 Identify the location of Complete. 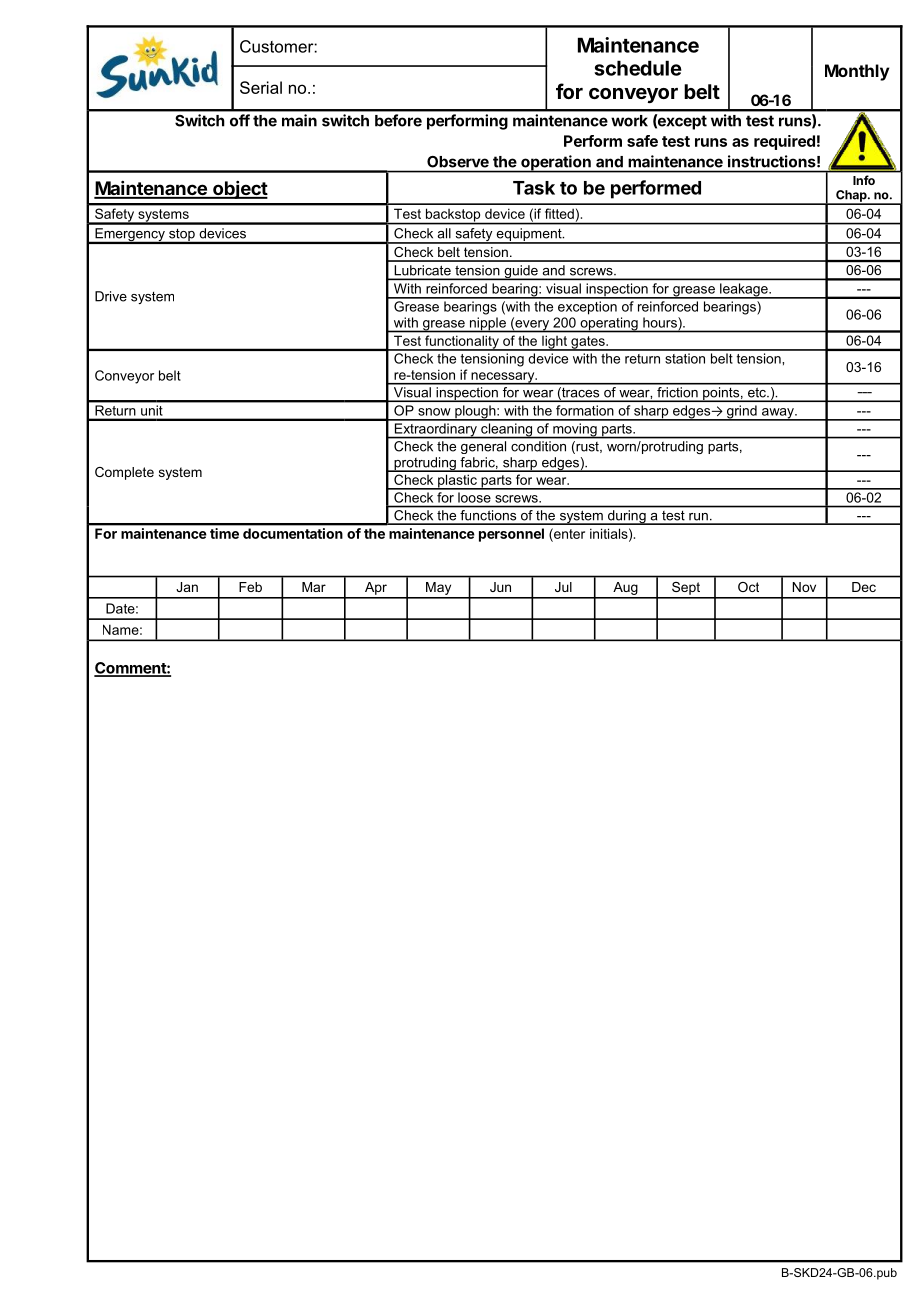
(124, 473).
